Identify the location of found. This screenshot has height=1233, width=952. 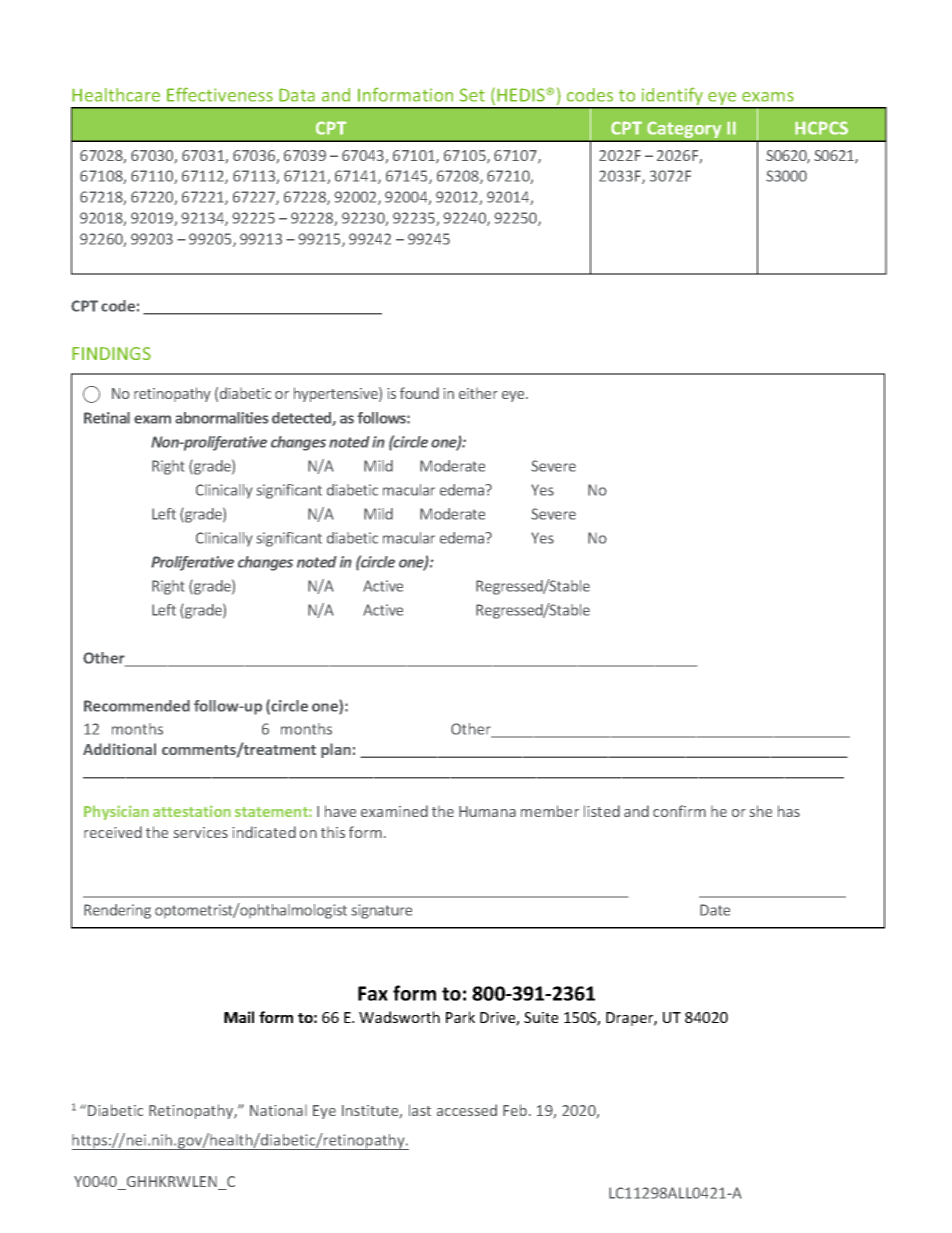
(419, 393).
